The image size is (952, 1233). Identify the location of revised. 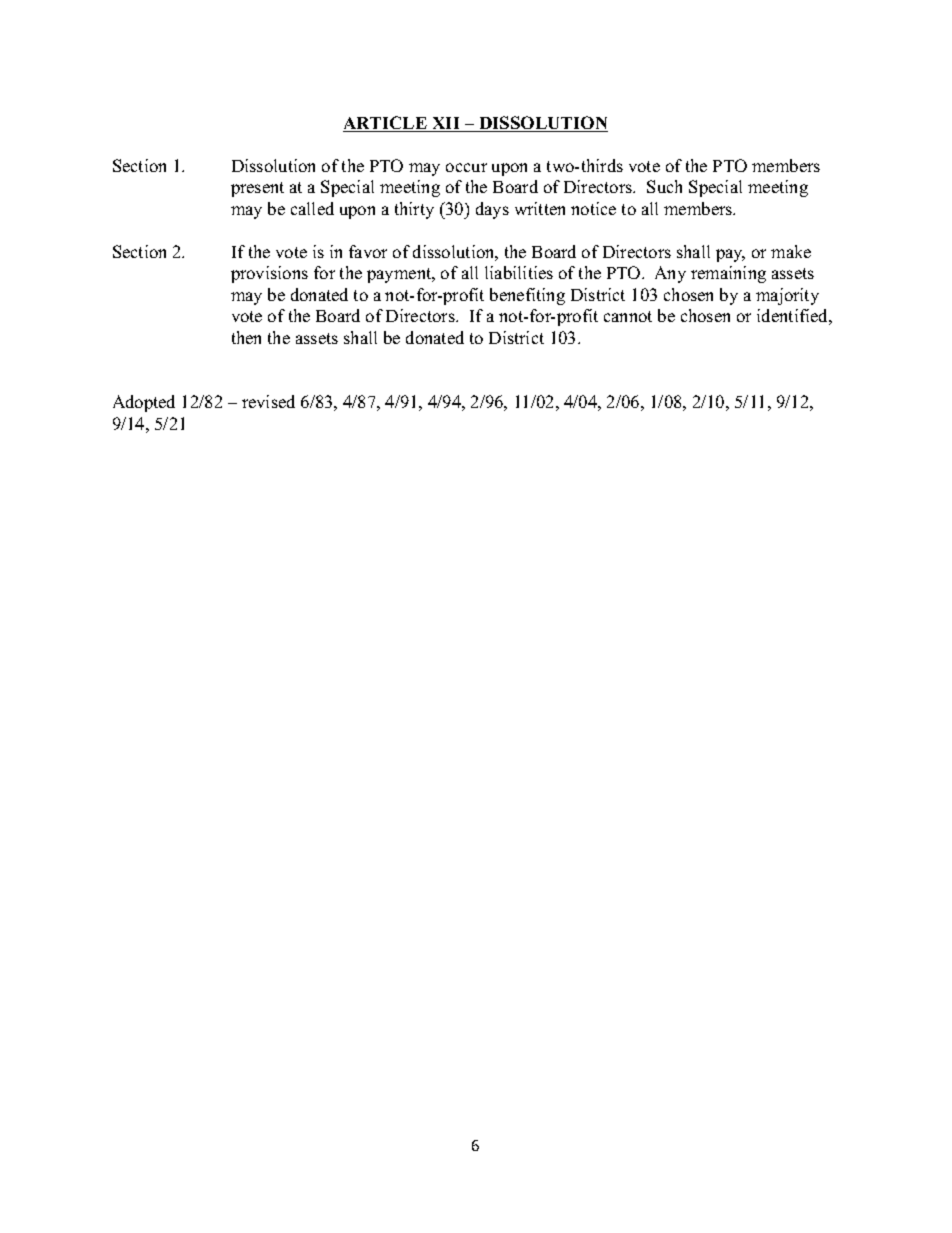
(268, 401).
